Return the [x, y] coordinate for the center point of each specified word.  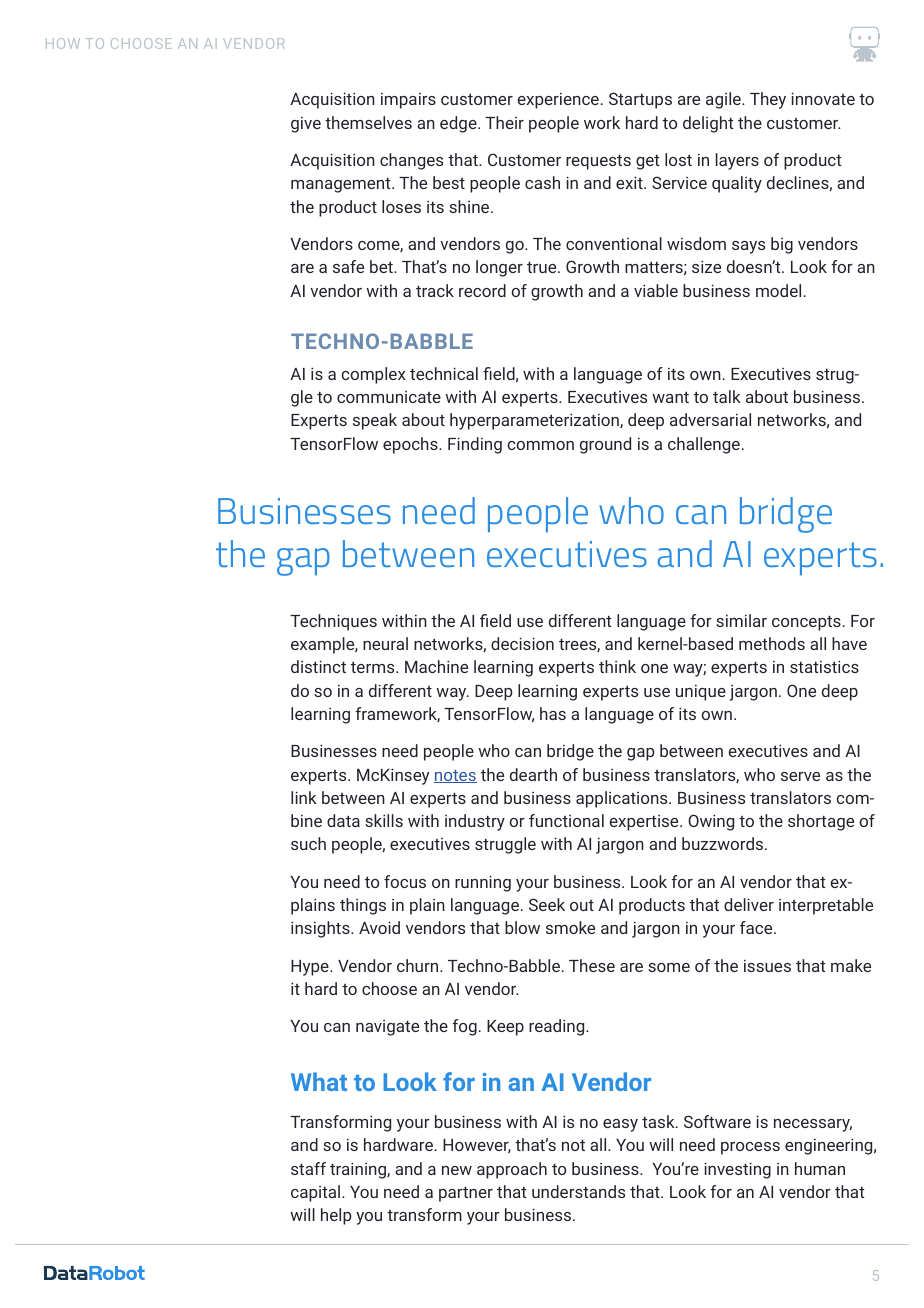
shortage [821, 822]
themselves [368, 122]
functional [566, 820]
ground [605, 445]
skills [384, 820]
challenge [704, 445]
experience [558, 101]
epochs [411, 445]
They [768, 100]
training [359, 1170]
